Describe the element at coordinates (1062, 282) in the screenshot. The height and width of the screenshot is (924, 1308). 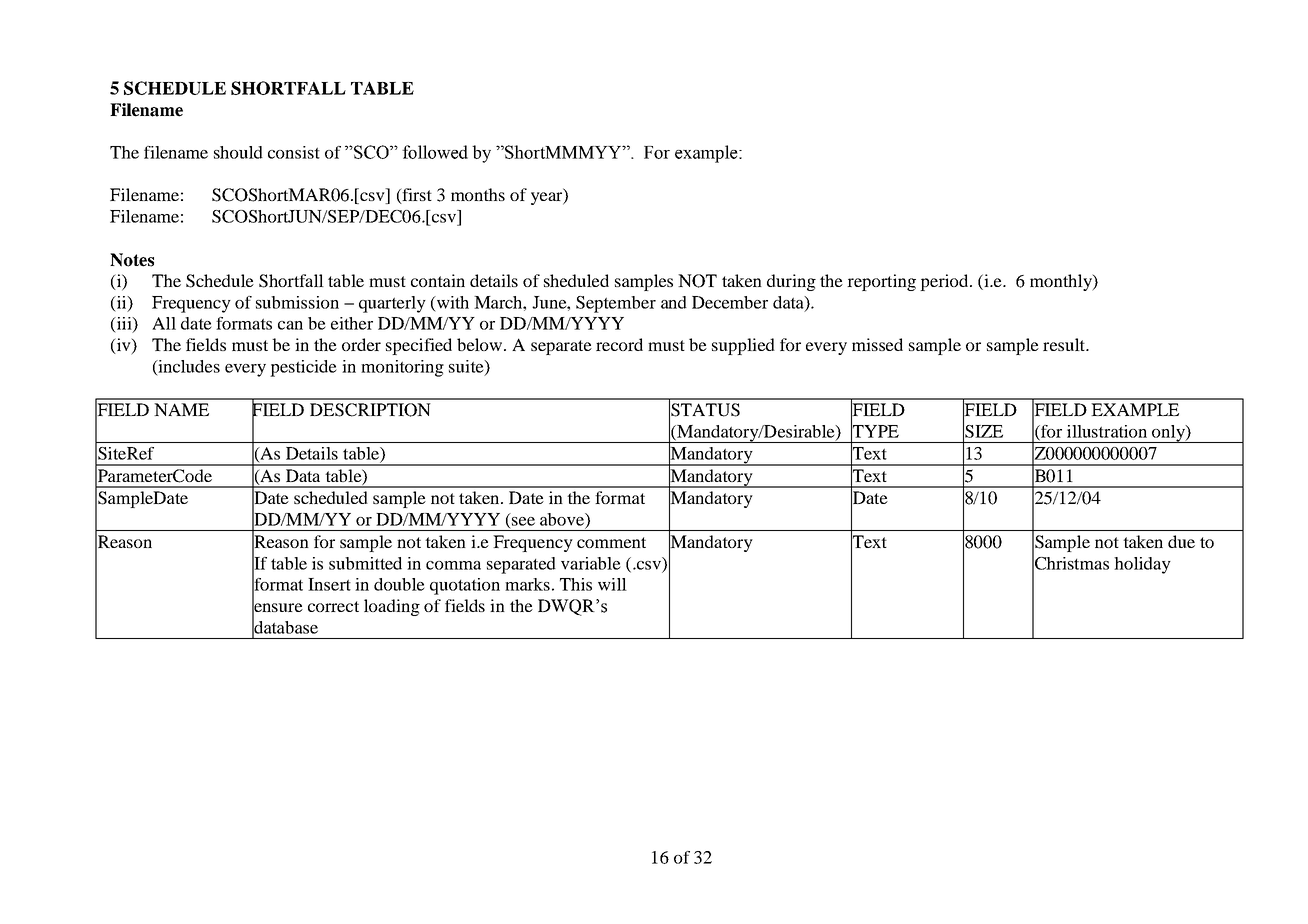
I see `monthly` at that location.
